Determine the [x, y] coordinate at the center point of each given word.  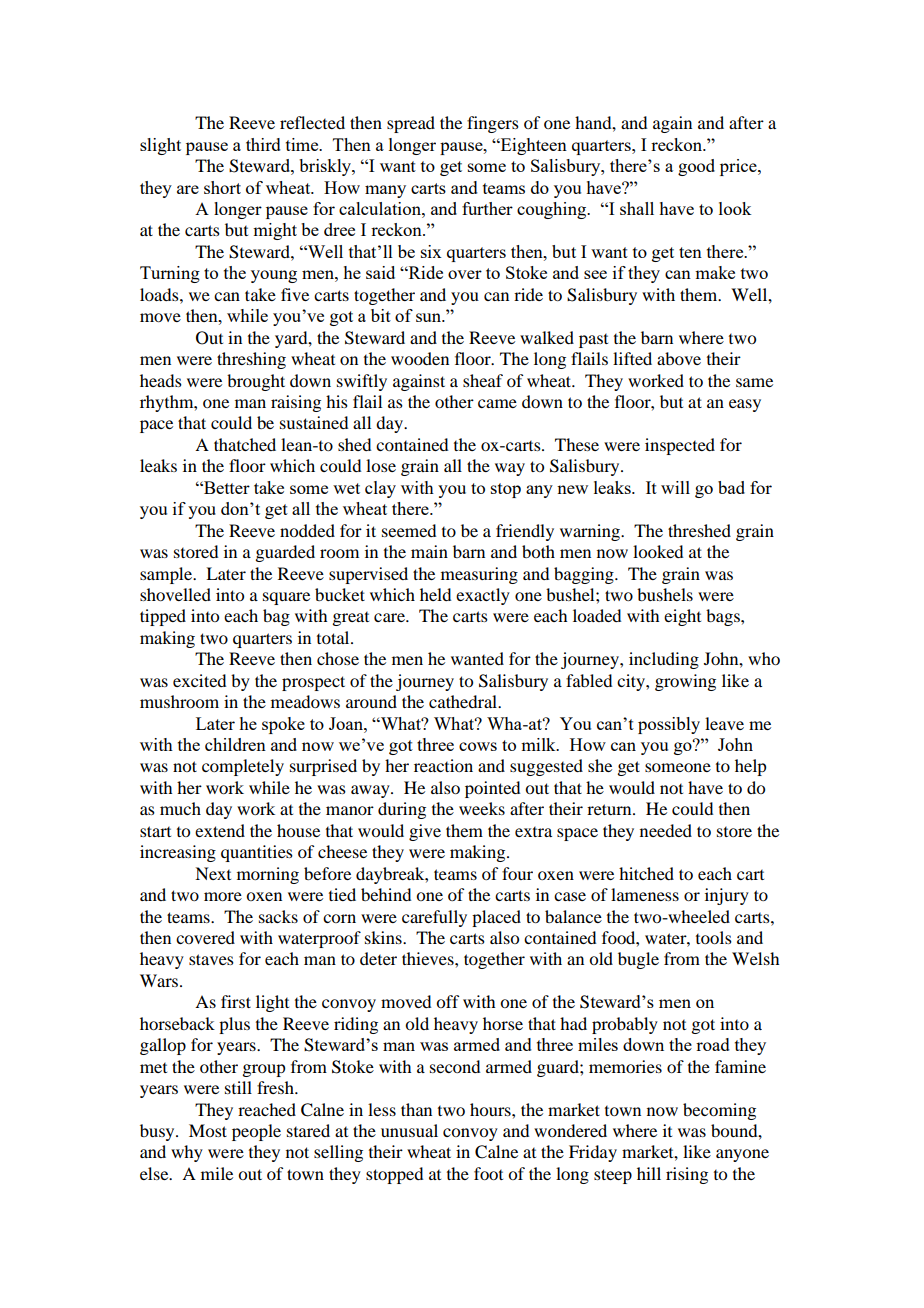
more [223, 896]
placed [496, 918]
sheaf [483, 380]
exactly [483, 596]
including [664, 660]
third [263, 144]
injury [727, 896]
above [679, 358]
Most [208, 1130]
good [696, 167]
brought [256, 382]
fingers [493, 124]
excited [199, 680]
